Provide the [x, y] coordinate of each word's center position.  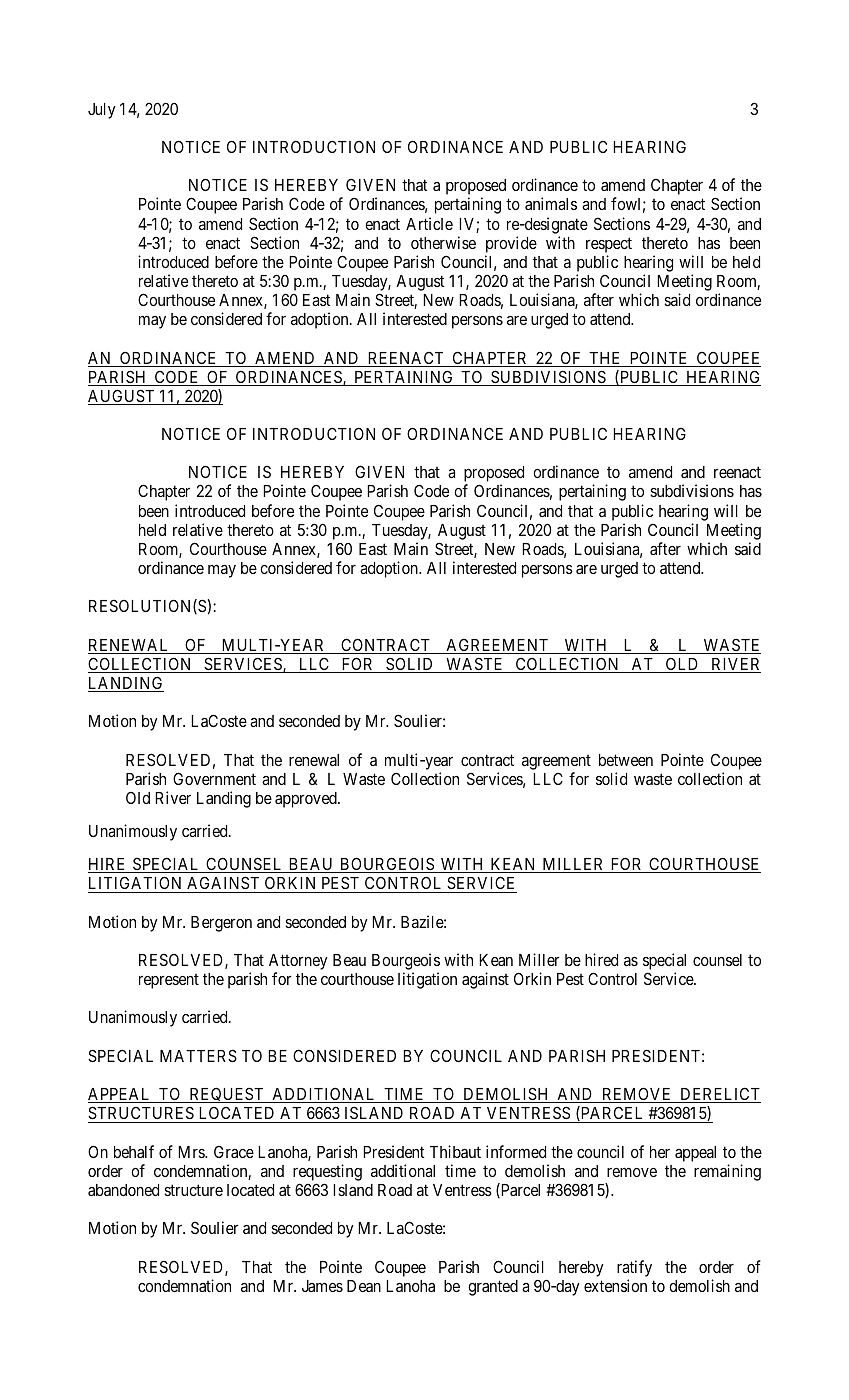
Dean [364, 1286]
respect [609, 245]
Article [429, 223]
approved [307, 800]
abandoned [123, 1190]
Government [214, 778]
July [102, 111]
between [626, 760]
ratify [634, 1268]
